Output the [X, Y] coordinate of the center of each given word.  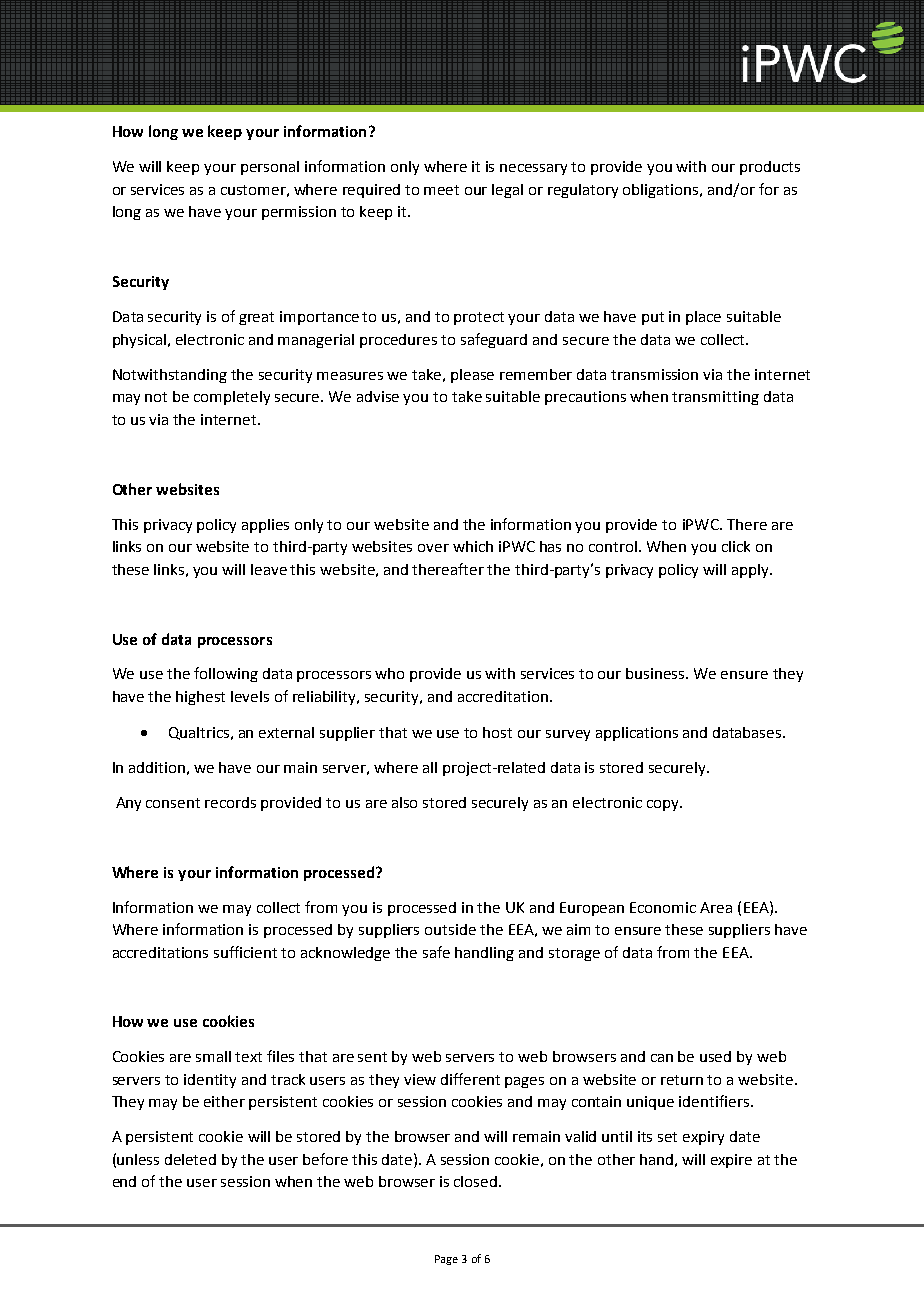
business [656, 673]
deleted [190, 1159]
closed [477, 1181]
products [770, 168]
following [226, 674]
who [389, 673]
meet [441, 190]
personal [270, 168]
